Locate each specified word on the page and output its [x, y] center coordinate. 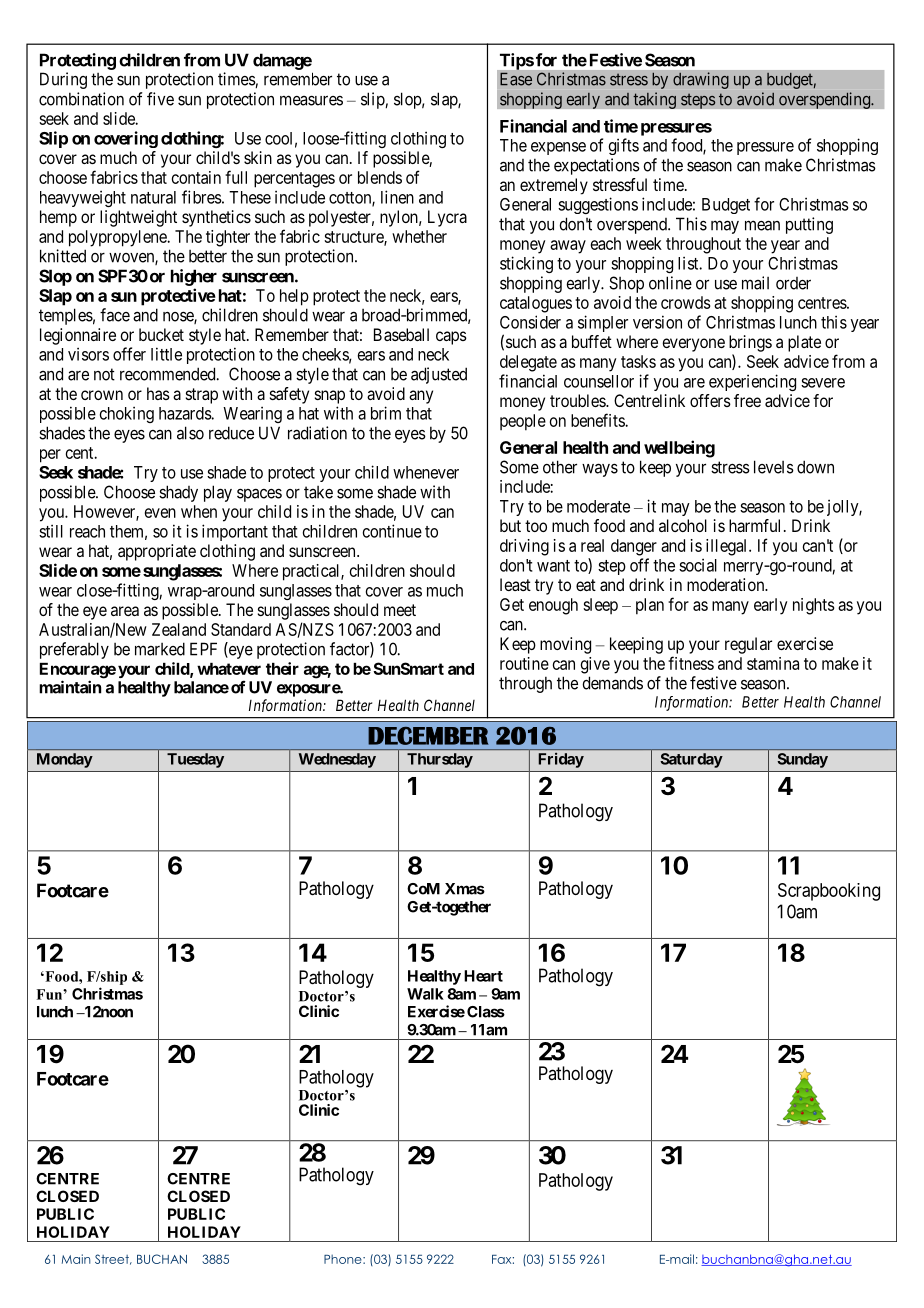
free [747, 400]
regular [748, 645]
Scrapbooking [829, 892]
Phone [344, 1259]
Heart [483, 976]
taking [654, 100]
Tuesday [195, 760]
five [160, 99]
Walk [425, 994]
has [158, 393]
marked [160, 649]
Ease [516, 79]
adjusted [439, 375]
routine [524, 663]
